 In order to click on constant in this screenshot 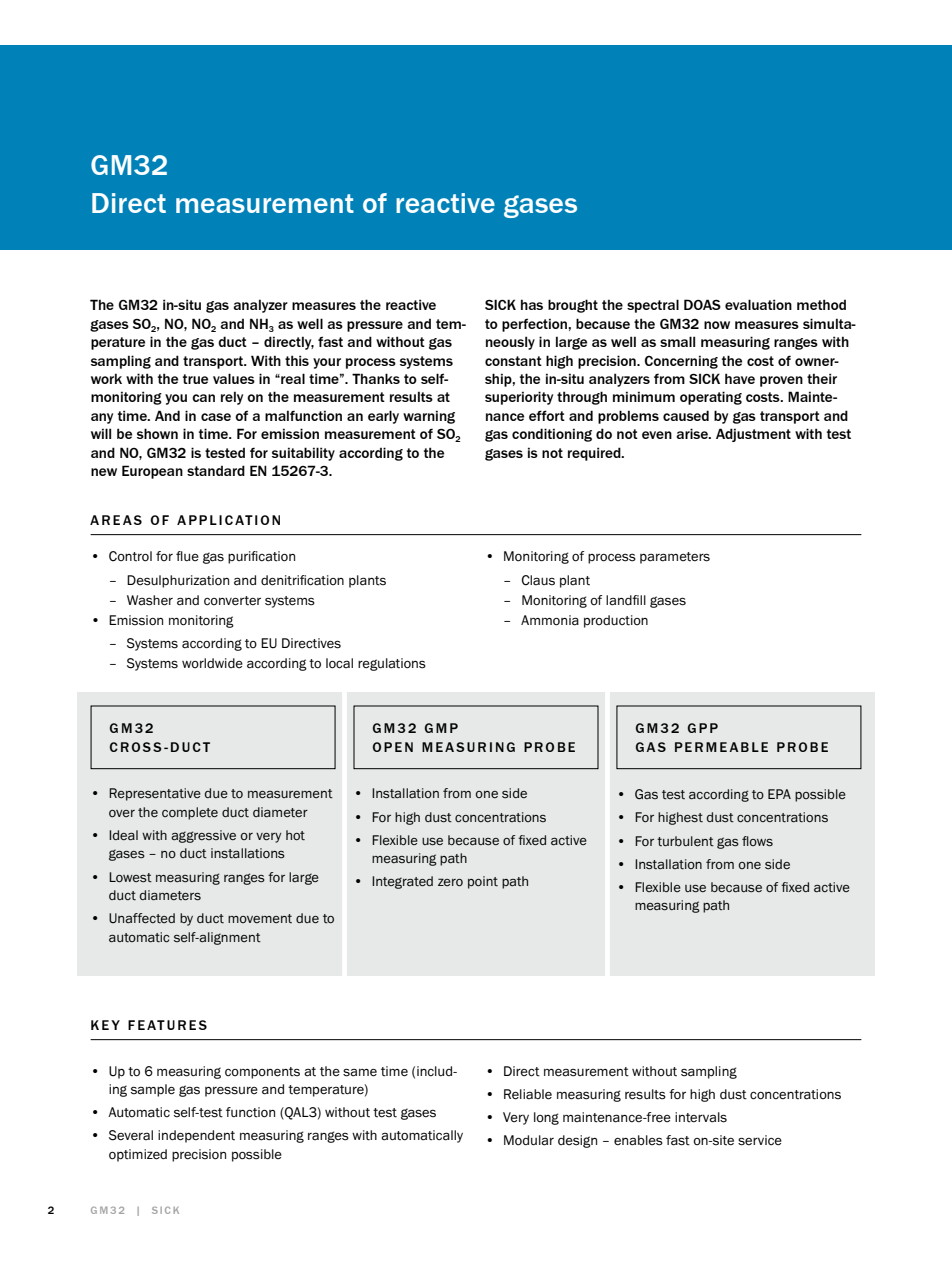, I will do `click(513, 361)`.
